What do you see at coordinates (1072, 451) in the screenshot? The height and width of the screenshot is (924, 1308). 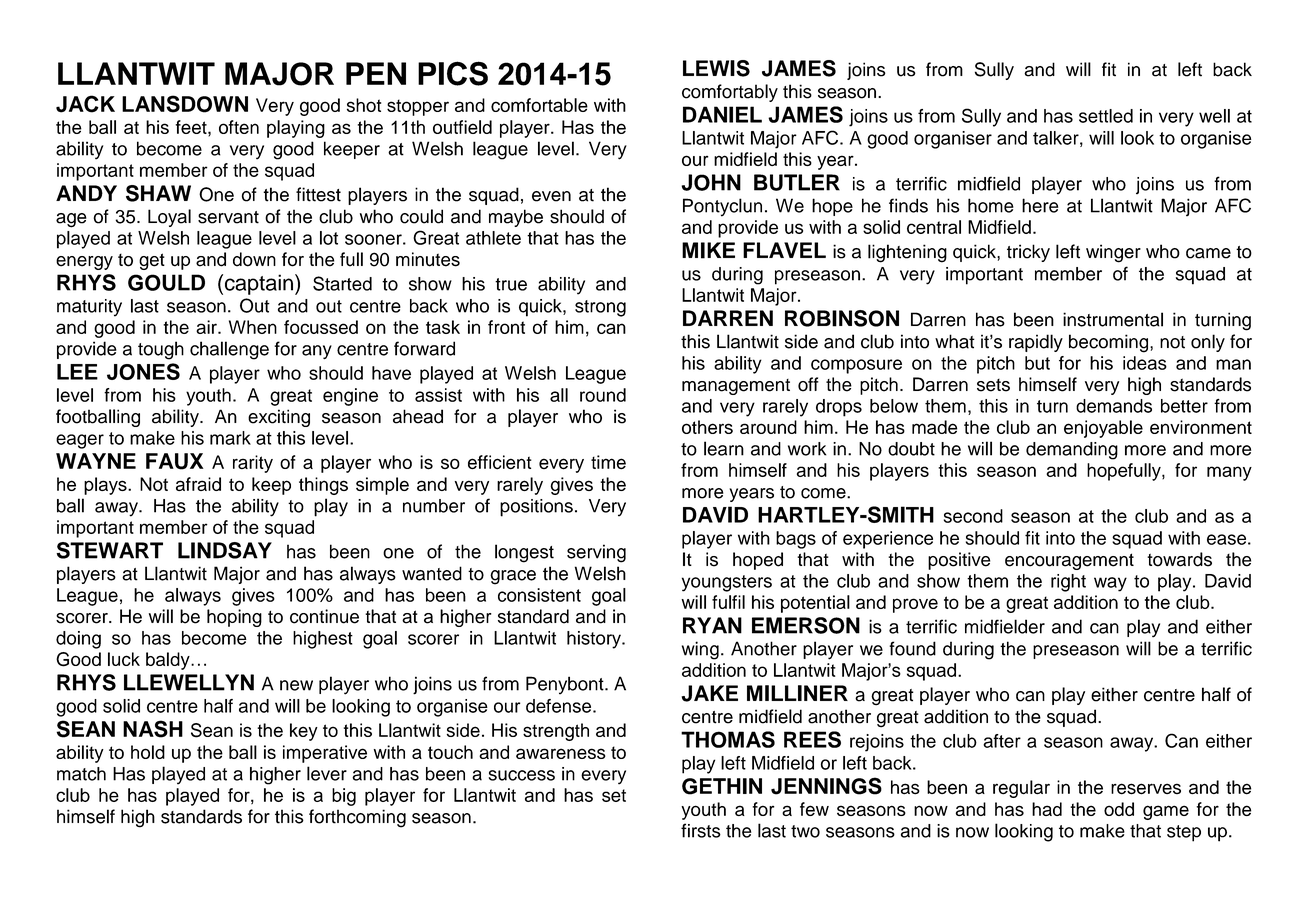 I see `demanding` at bounding box center [1072, 451].
